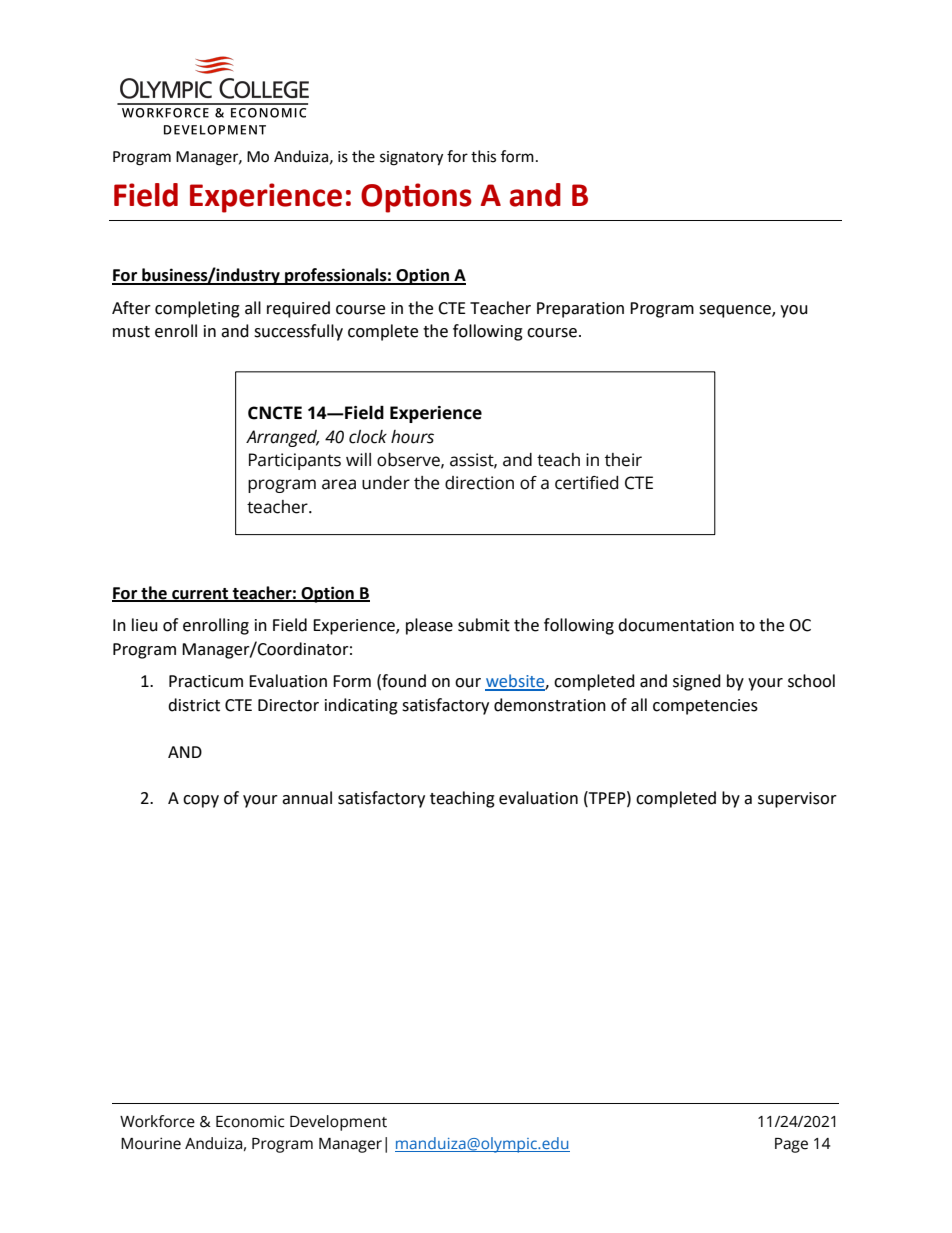 Image resolution: width=952 pixels, height=1233 pixels. What do you see at coordinates (483, 156) in the screenshot?
I see `this` at bounding box center [483, 156].
